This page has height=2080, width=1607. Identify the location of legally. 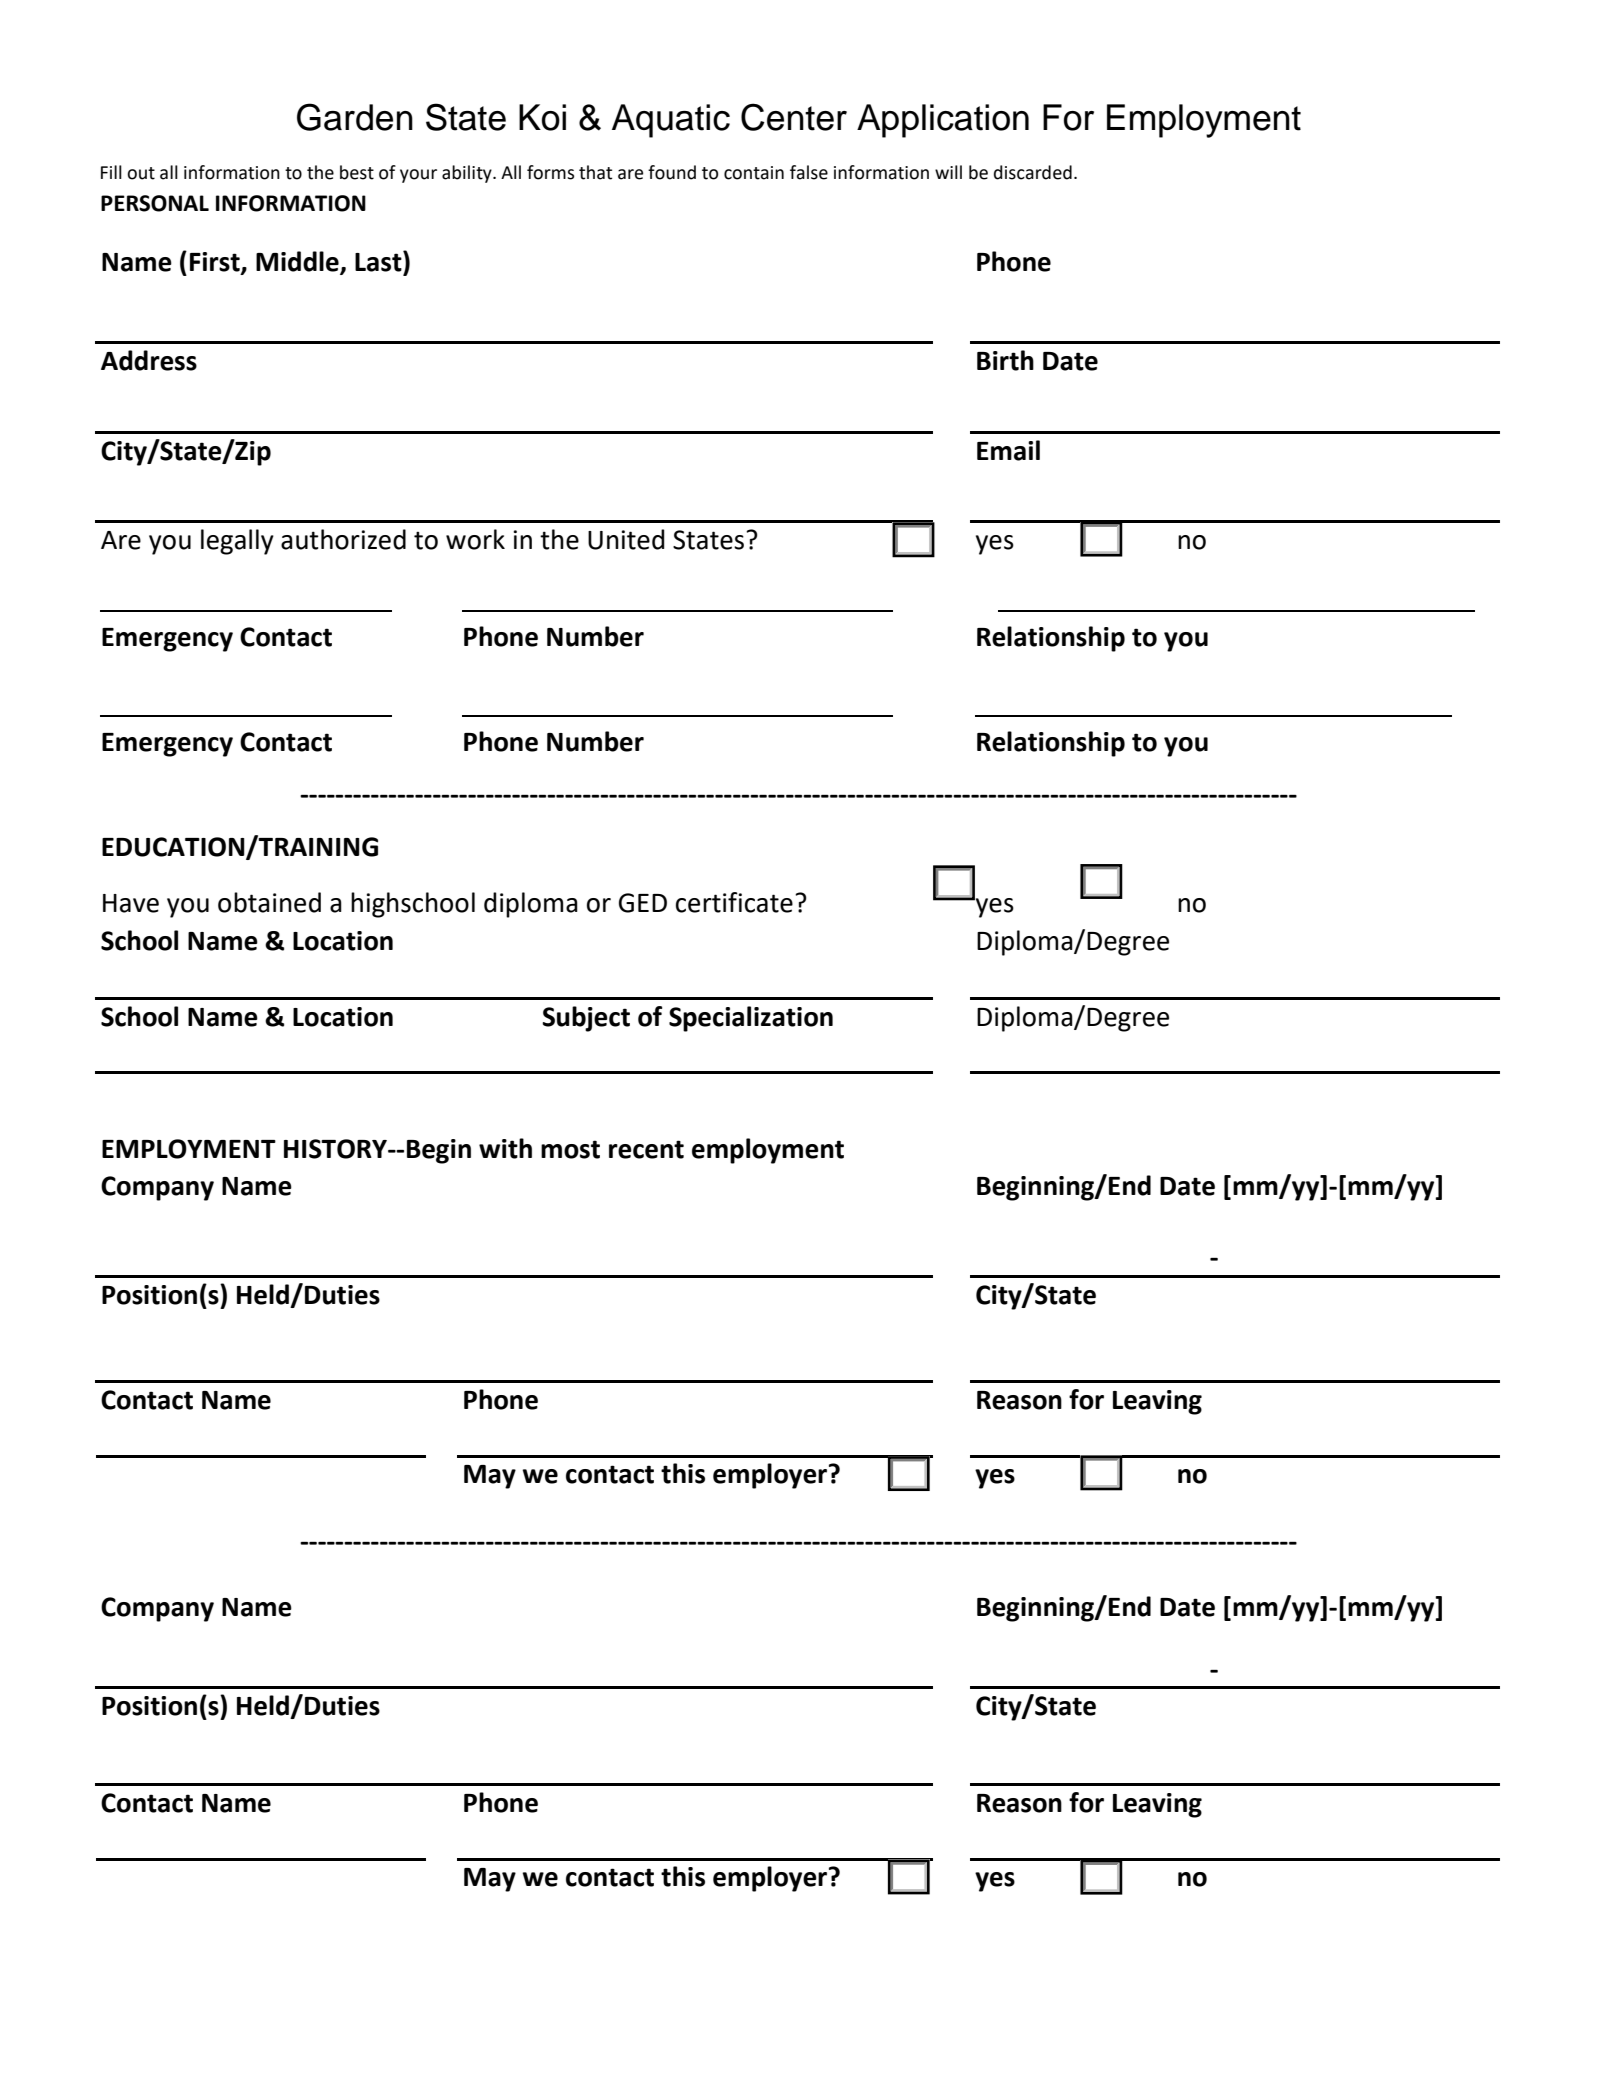
(237, 542).
